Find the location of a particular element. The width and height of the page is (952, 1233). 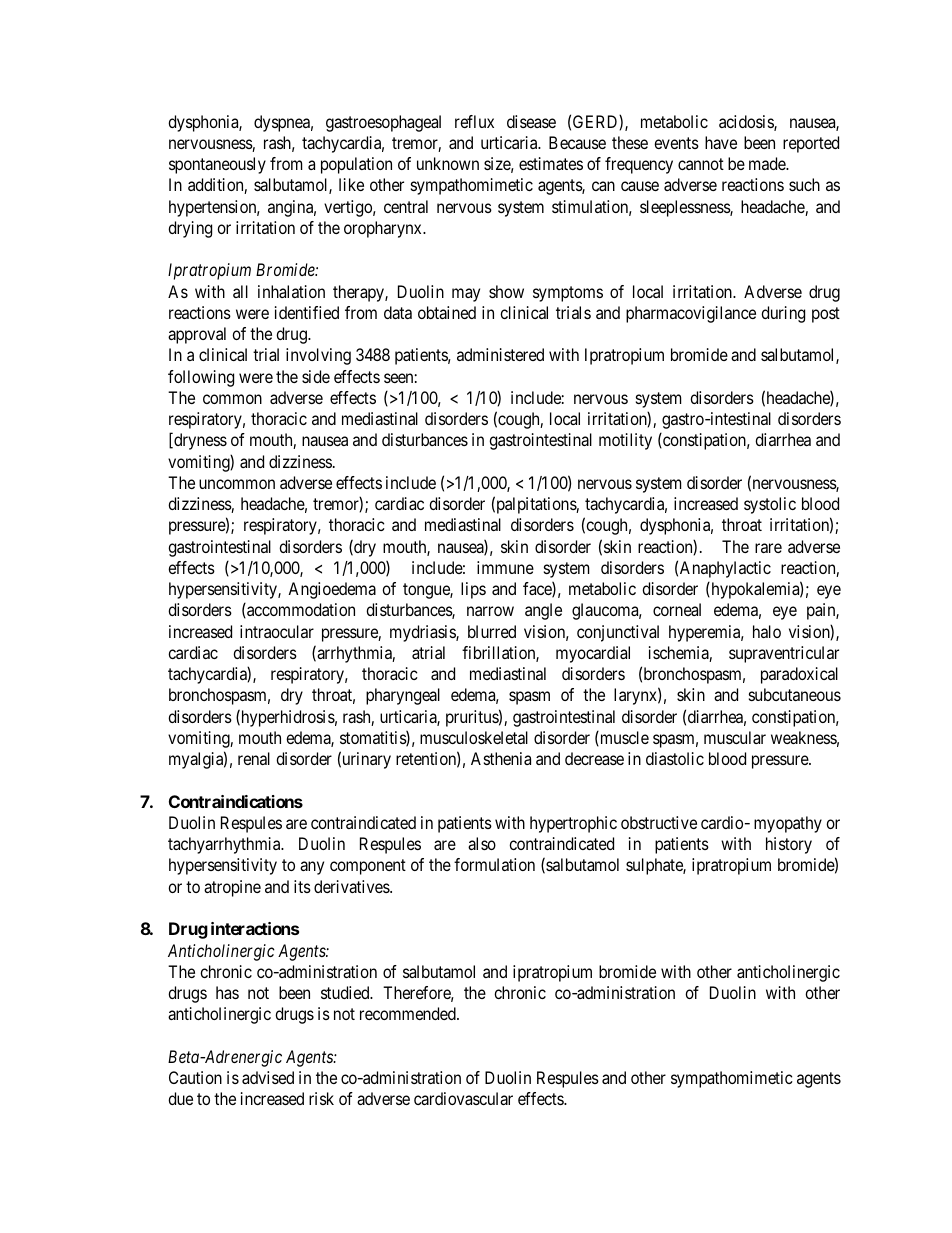

administered is located at coordinates (500, 354).
